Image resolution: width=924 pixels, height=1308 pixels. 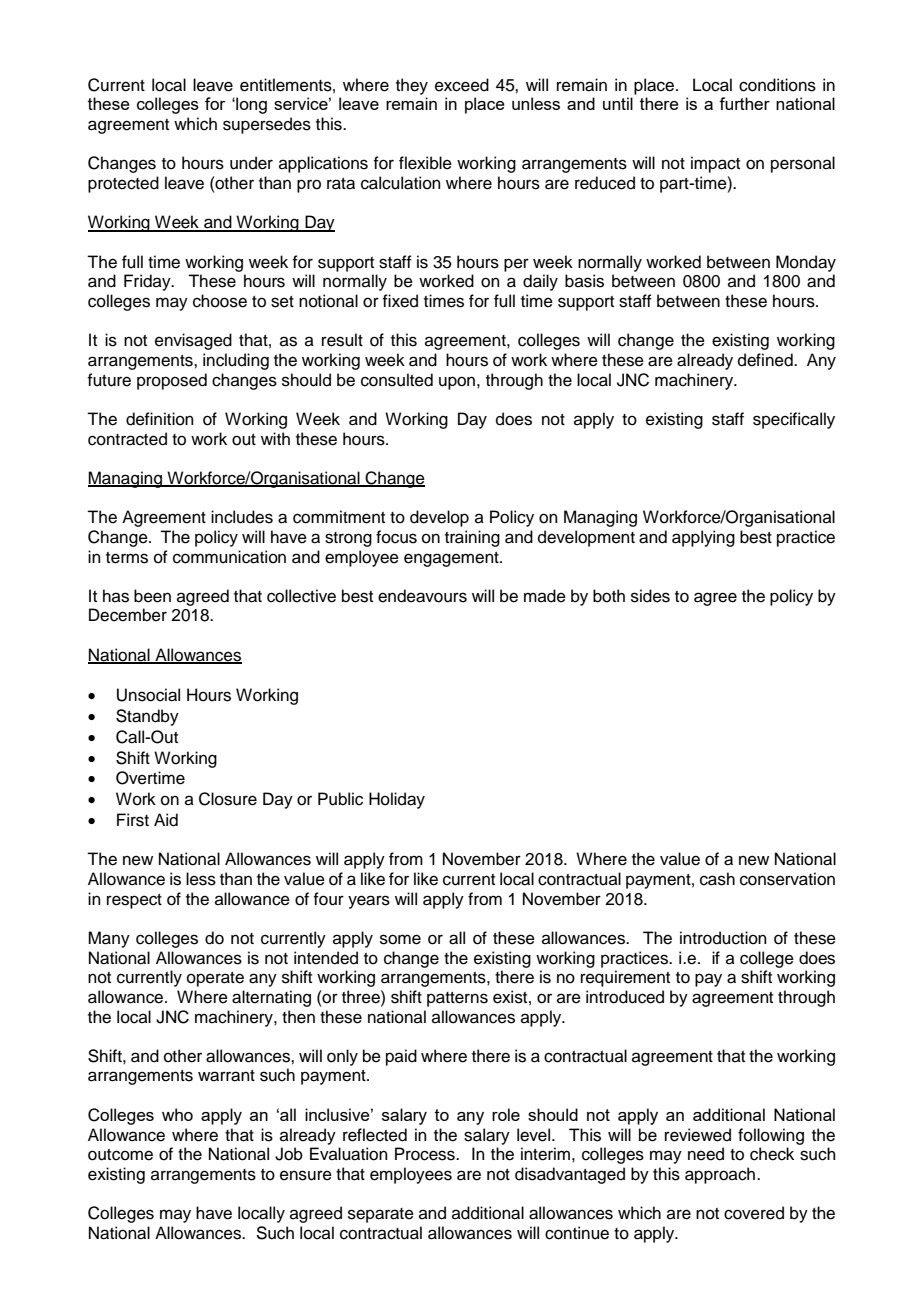 What do you see at coordinates (229, 557) in the screenshot?
I see `communication` at bounding box center [229, 557].
